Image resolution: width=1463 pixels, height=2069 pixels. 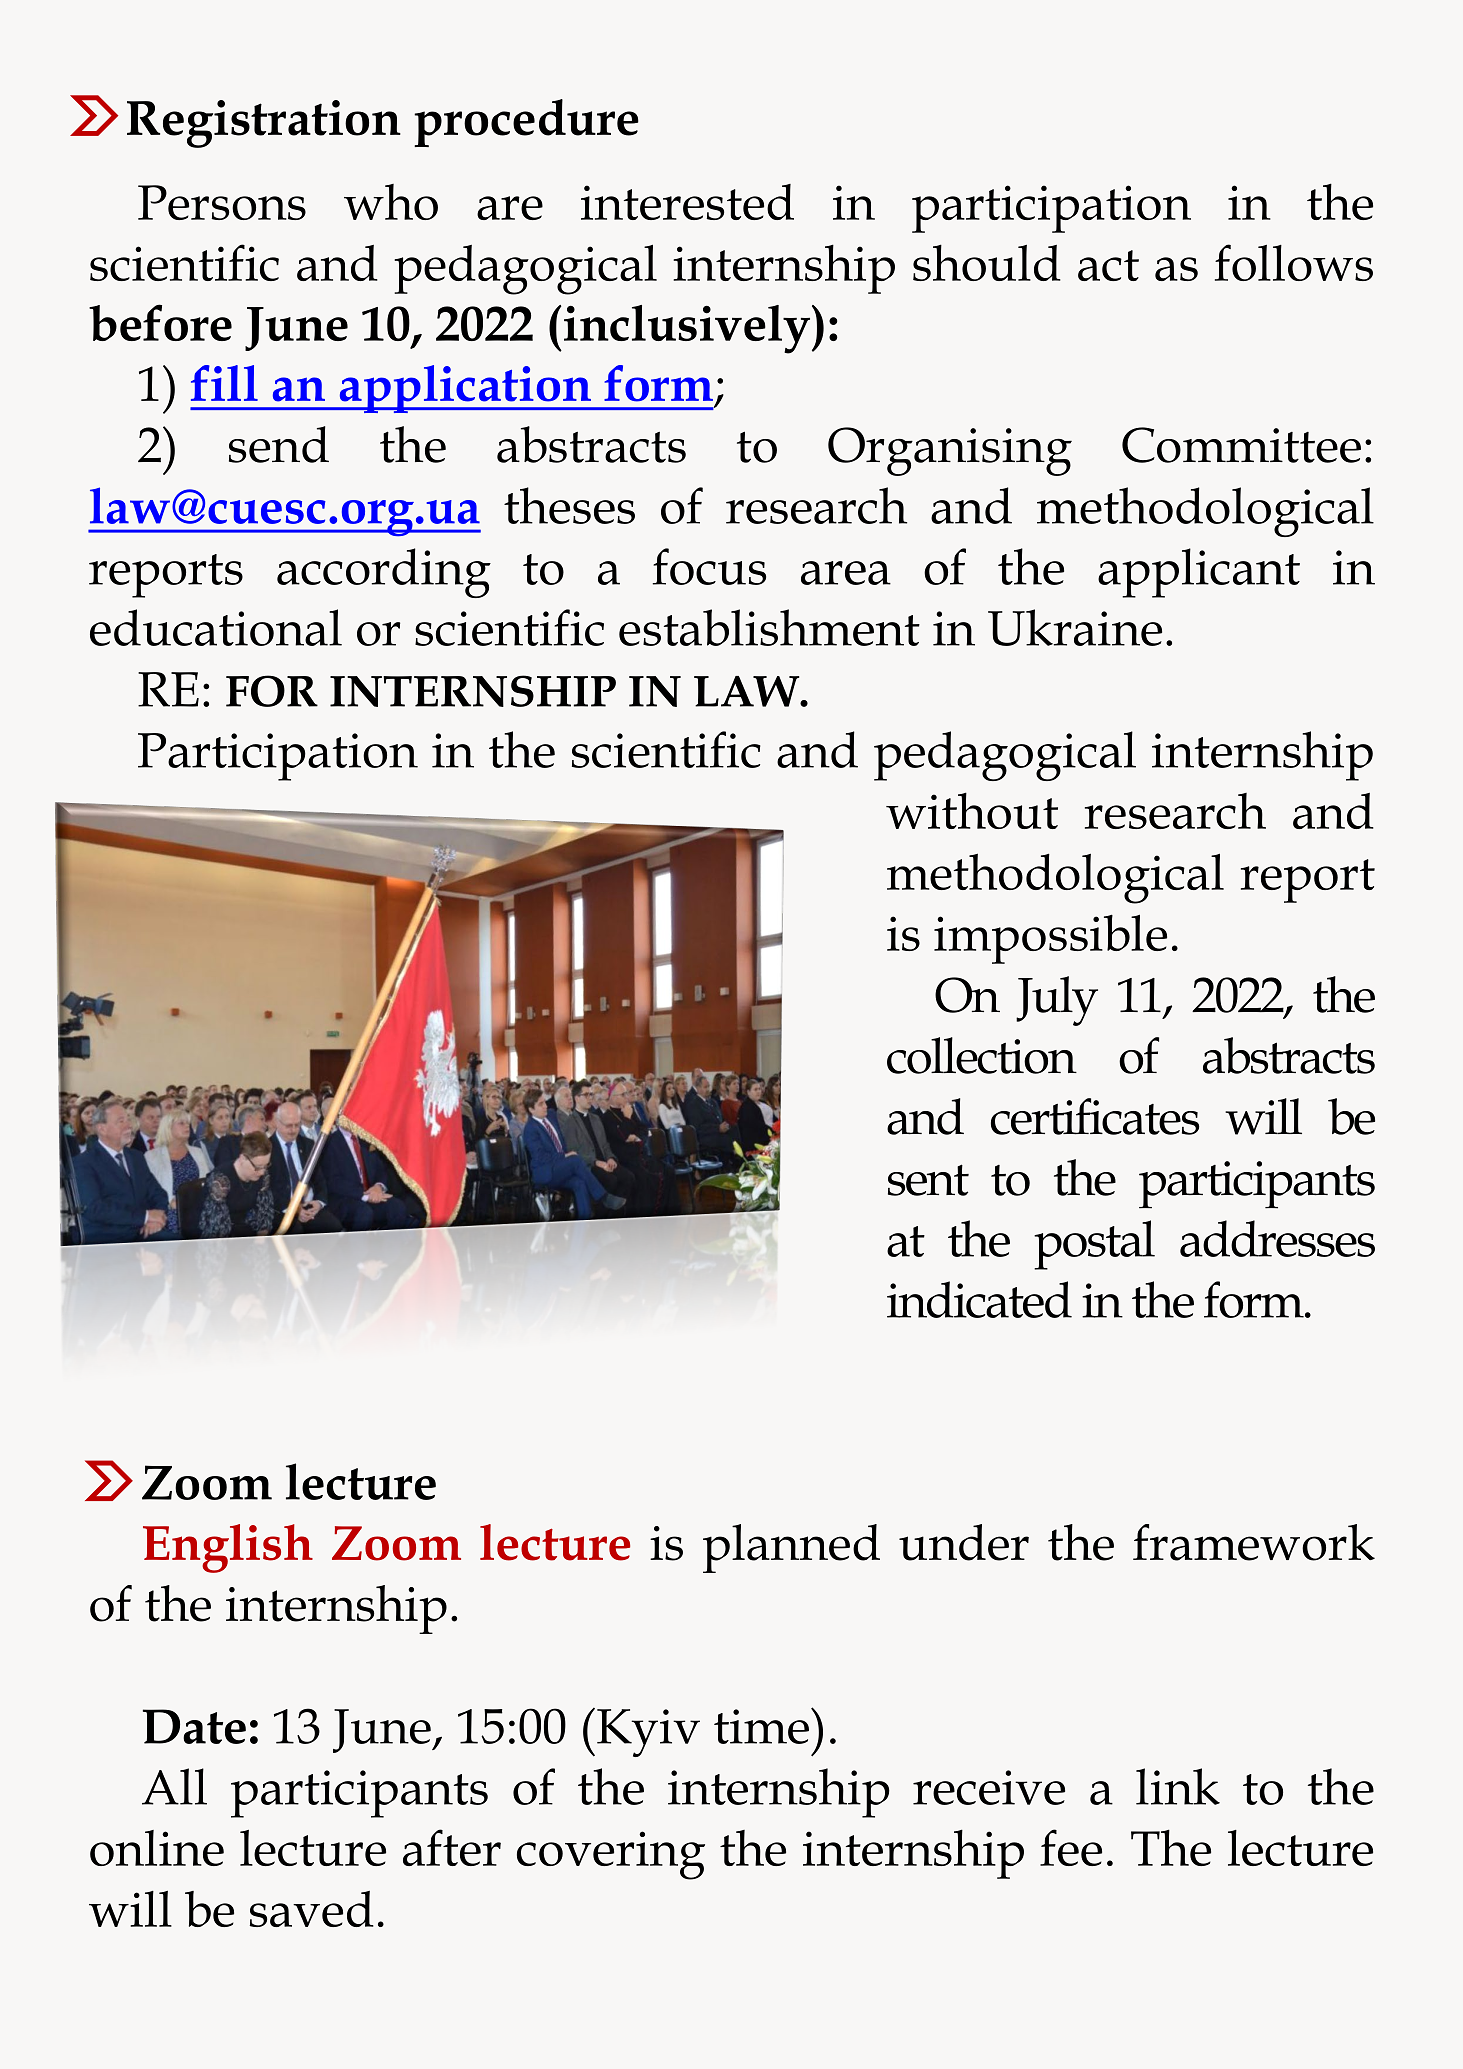 I want to click on Registration, so click(x=264, y=124).
